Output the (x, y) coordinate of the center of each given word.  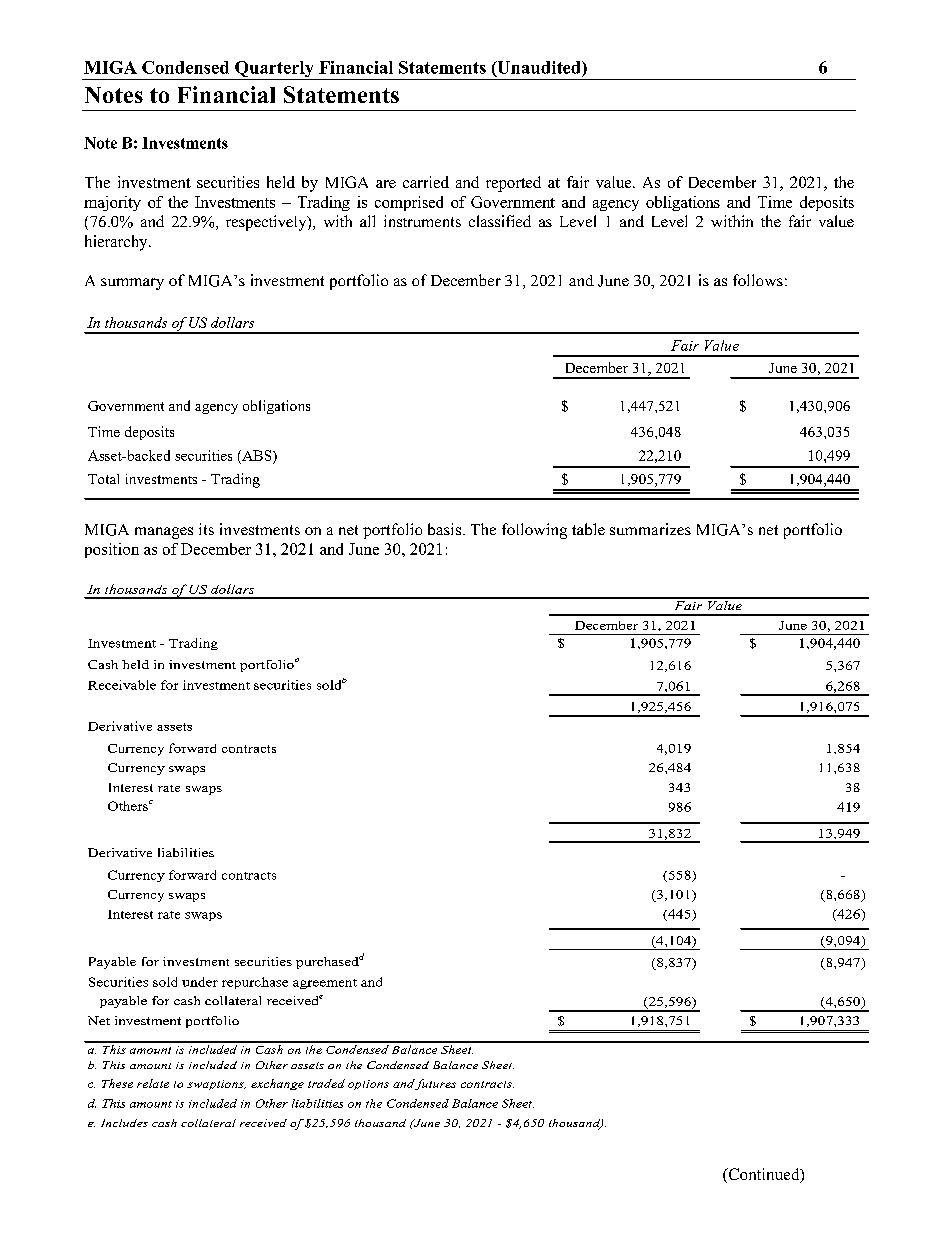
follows (758, 280)
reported (513, 184)
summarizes (650, 529)
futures (435, 1084)
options (368, 1085)
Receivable (122, 685)
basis (444, 529)
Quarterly (274, 70)
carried (426, 182)
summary (132, 284)
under (200, 982)
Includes (124, 1123)
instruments (422, 221)
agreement (325, 984)
